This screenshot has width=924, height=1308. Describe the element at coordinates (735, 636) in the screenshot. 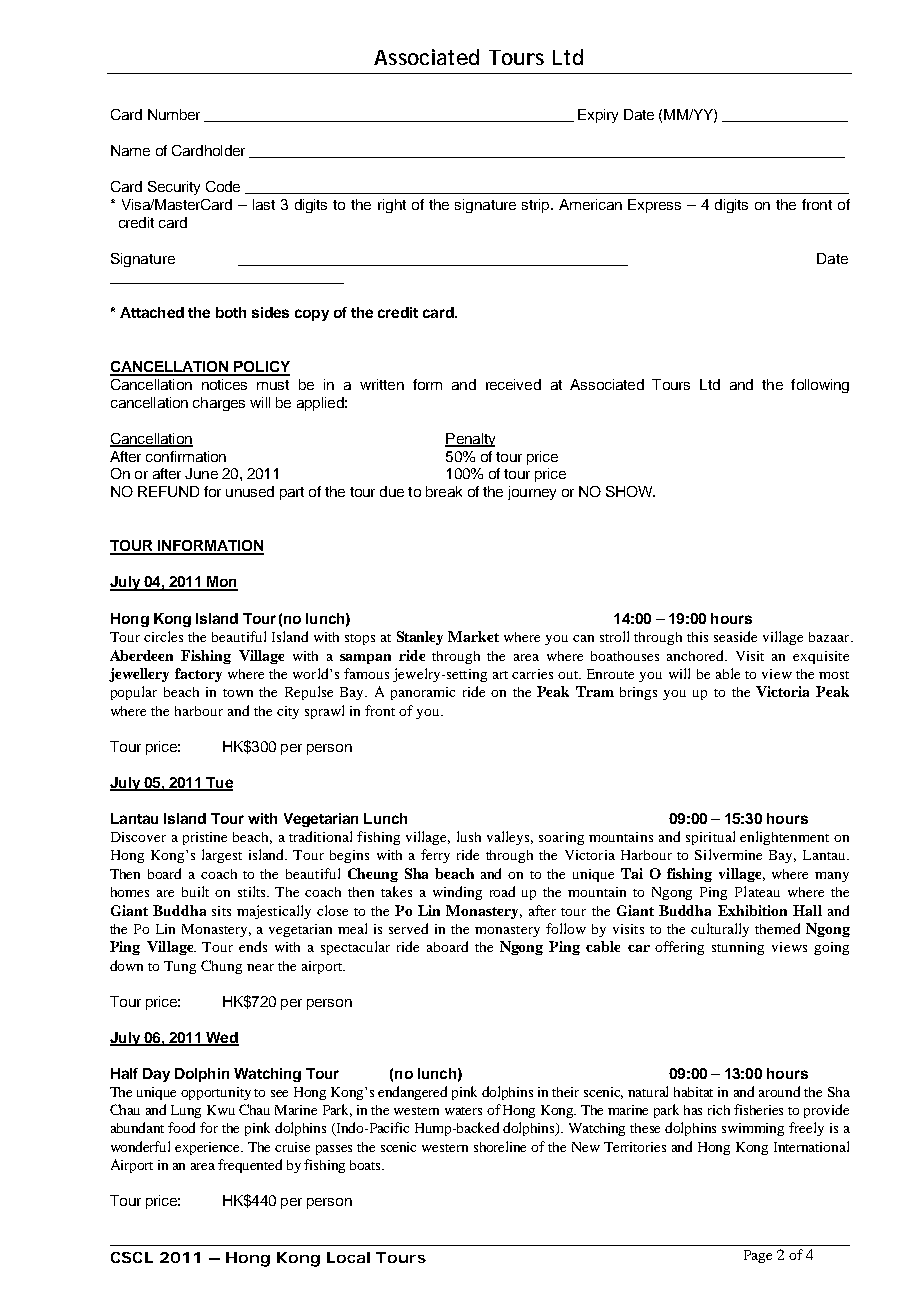

I see `seaside` at that location.
